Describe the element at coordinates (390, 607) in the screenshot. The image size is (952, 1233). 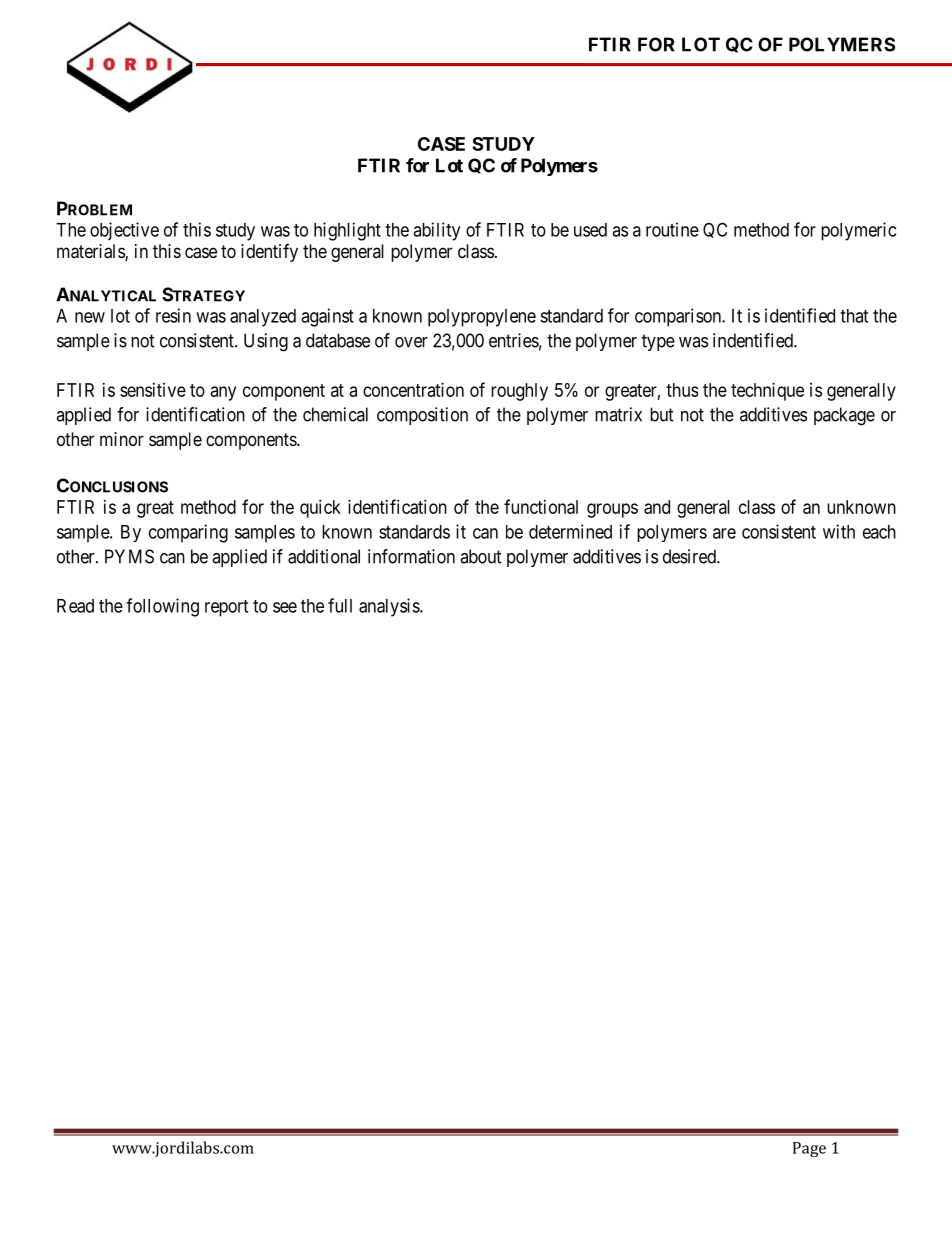
I see `analysis` at that location.
